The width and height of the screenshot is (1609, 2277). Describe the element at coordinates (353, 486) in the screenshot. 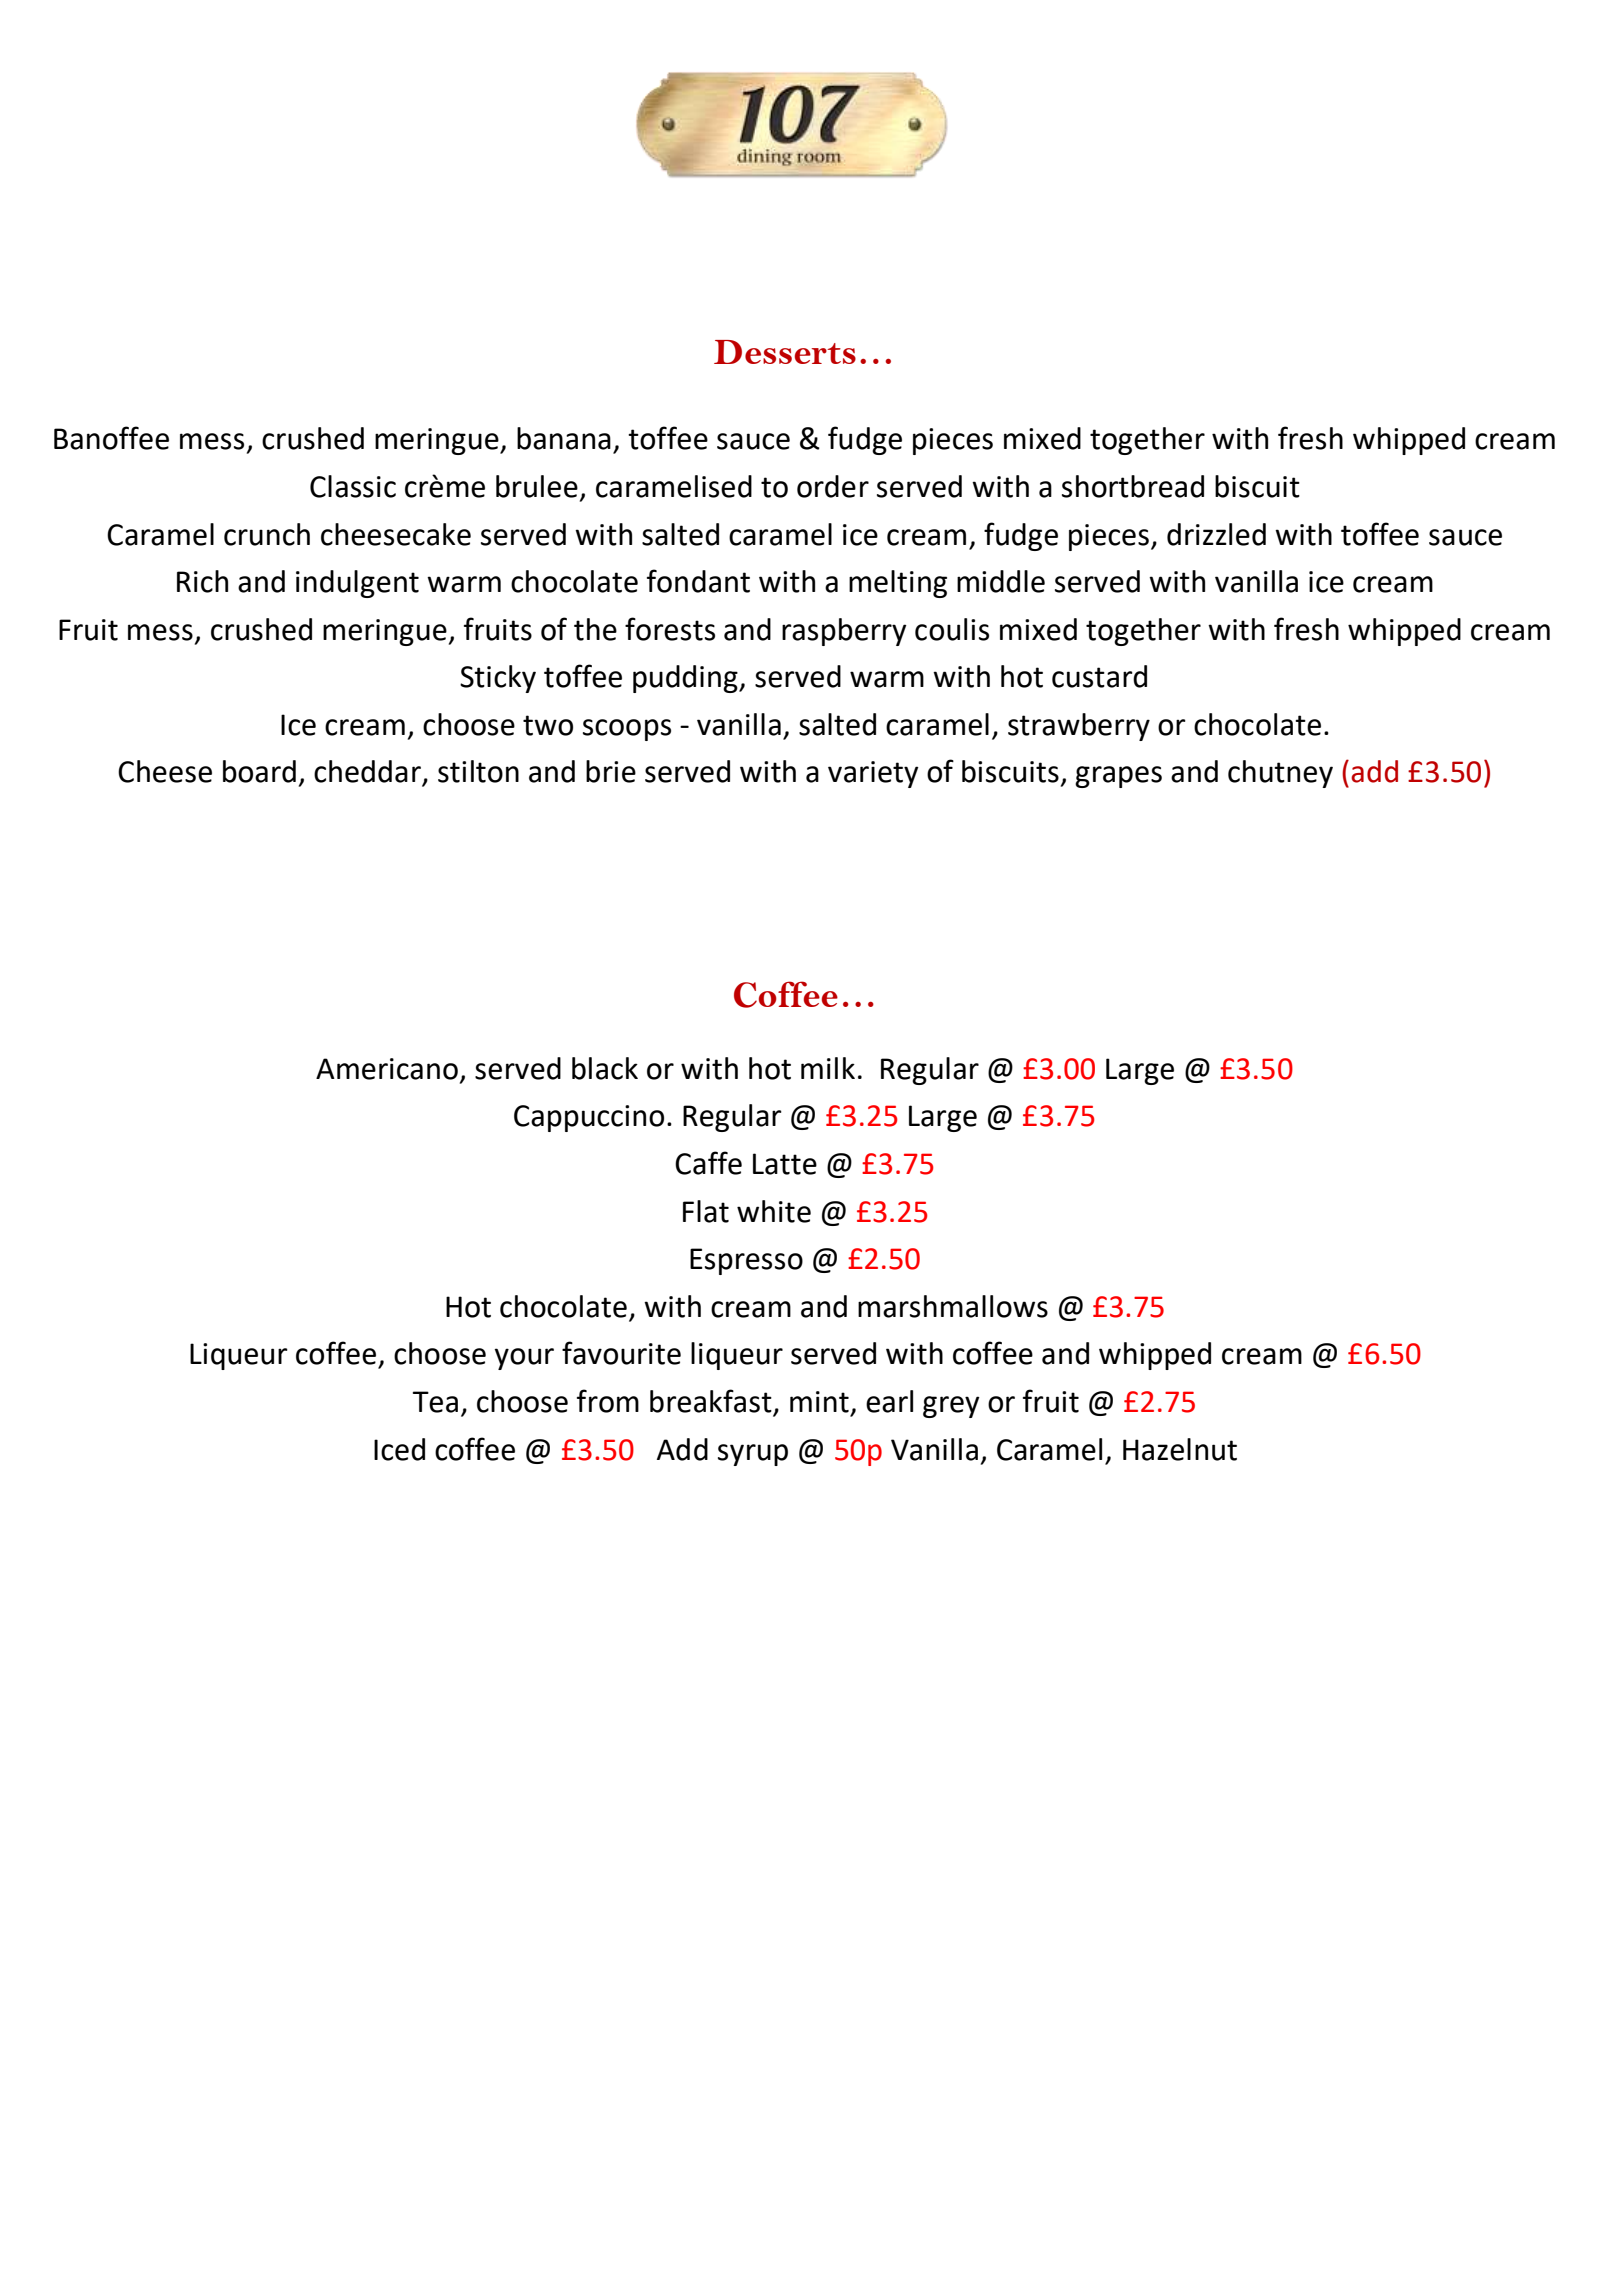

I see `Classic` at that location.
